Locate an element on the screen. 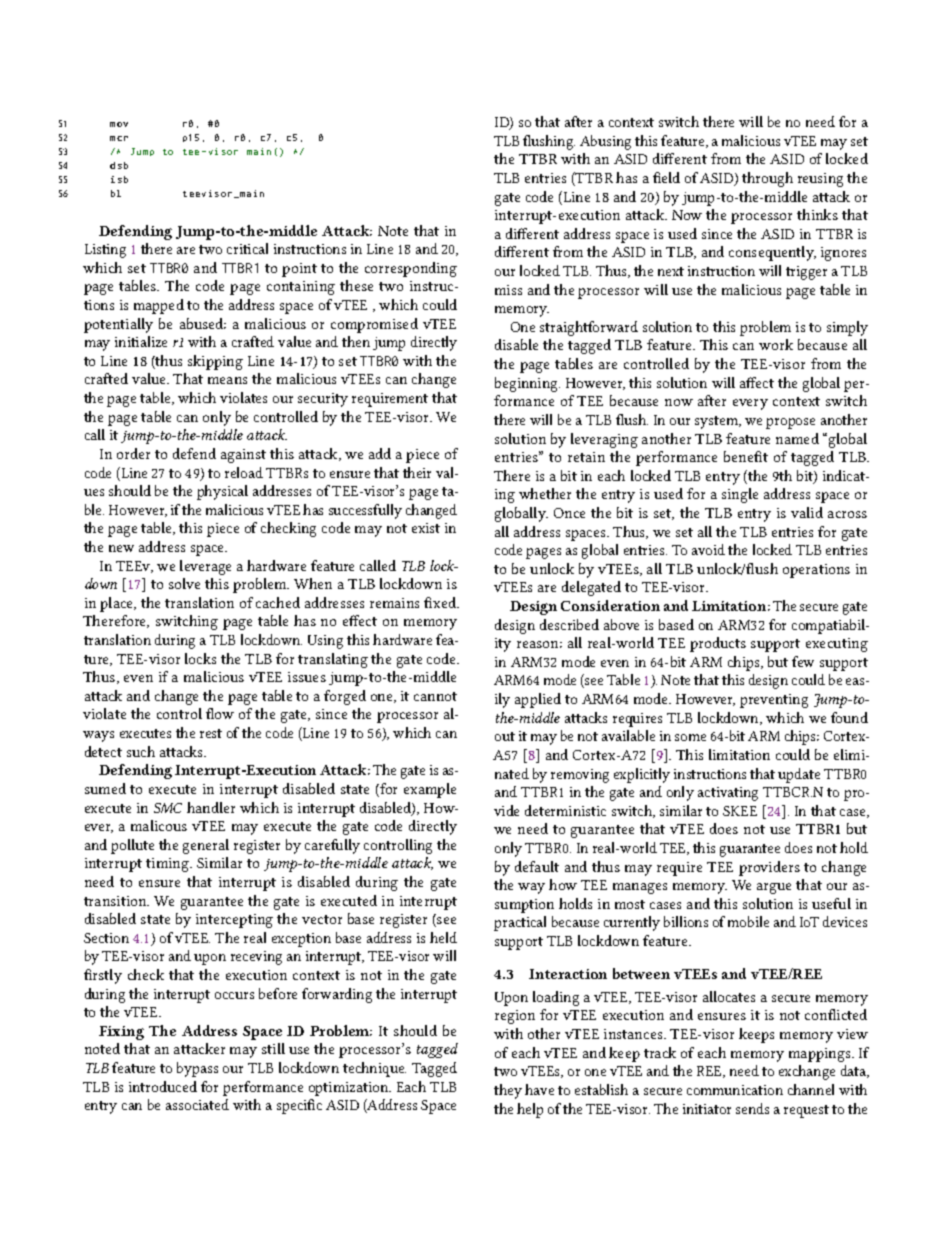 The height and width of the screenshot is (1233, 952). affect is located at coordinates (757, 382).
